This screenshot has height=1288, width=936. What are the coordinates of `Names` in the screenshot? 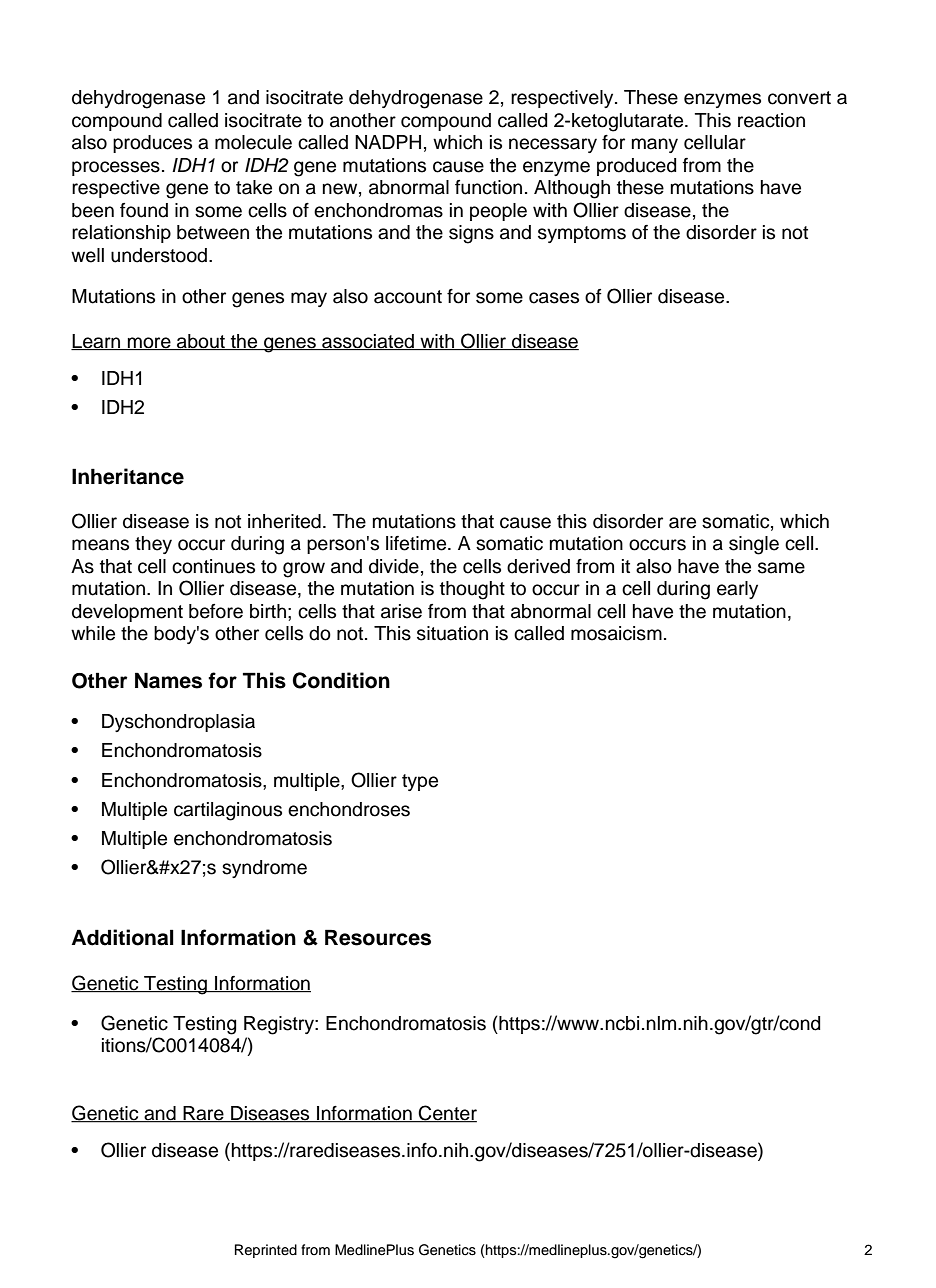 It's located at (168, 680).
